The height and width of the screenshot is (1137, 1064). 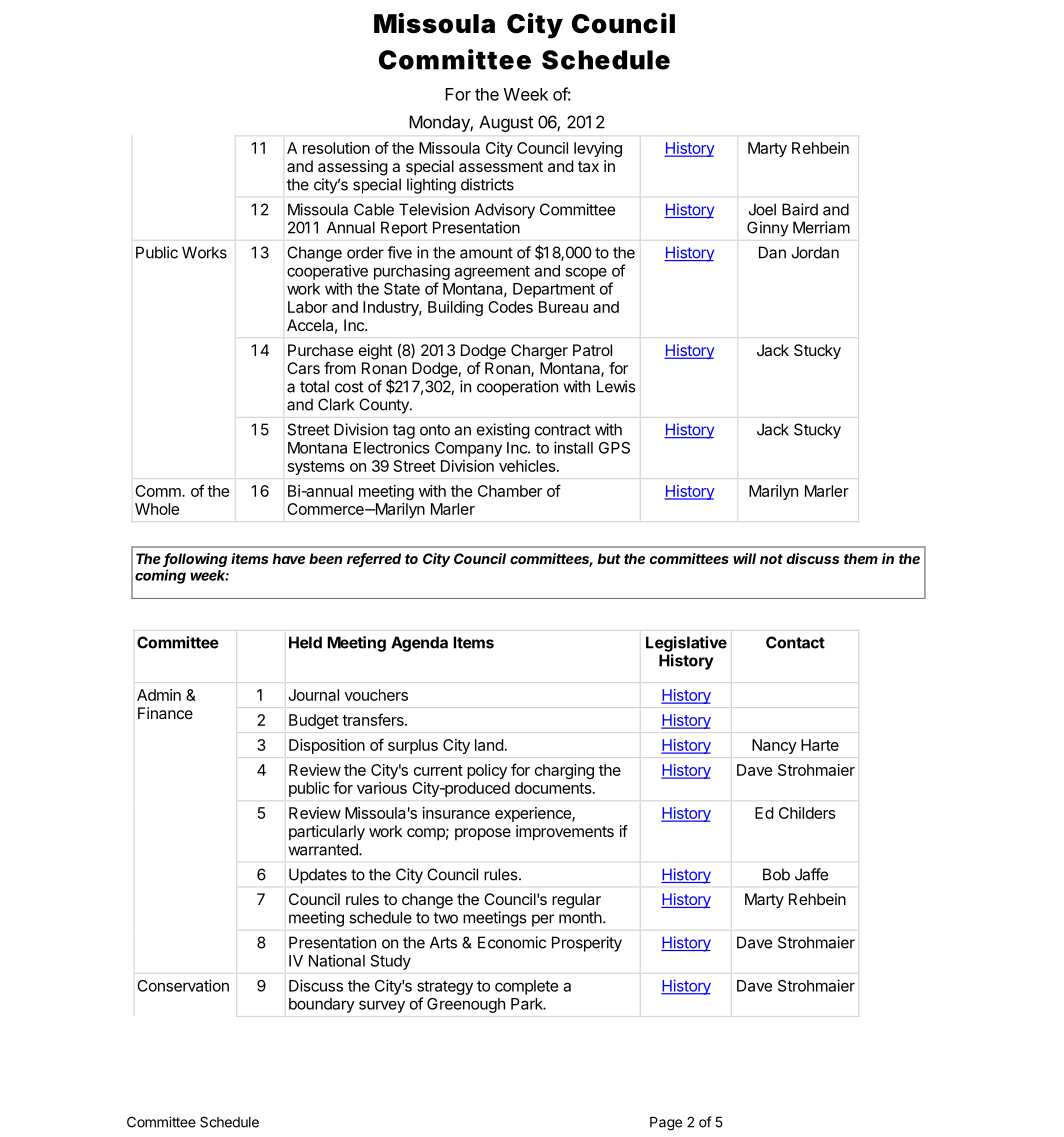 What do you see at coordinates (762, 209) in the screenshot?
I see `Joel` at bounding box center [762, 209].
